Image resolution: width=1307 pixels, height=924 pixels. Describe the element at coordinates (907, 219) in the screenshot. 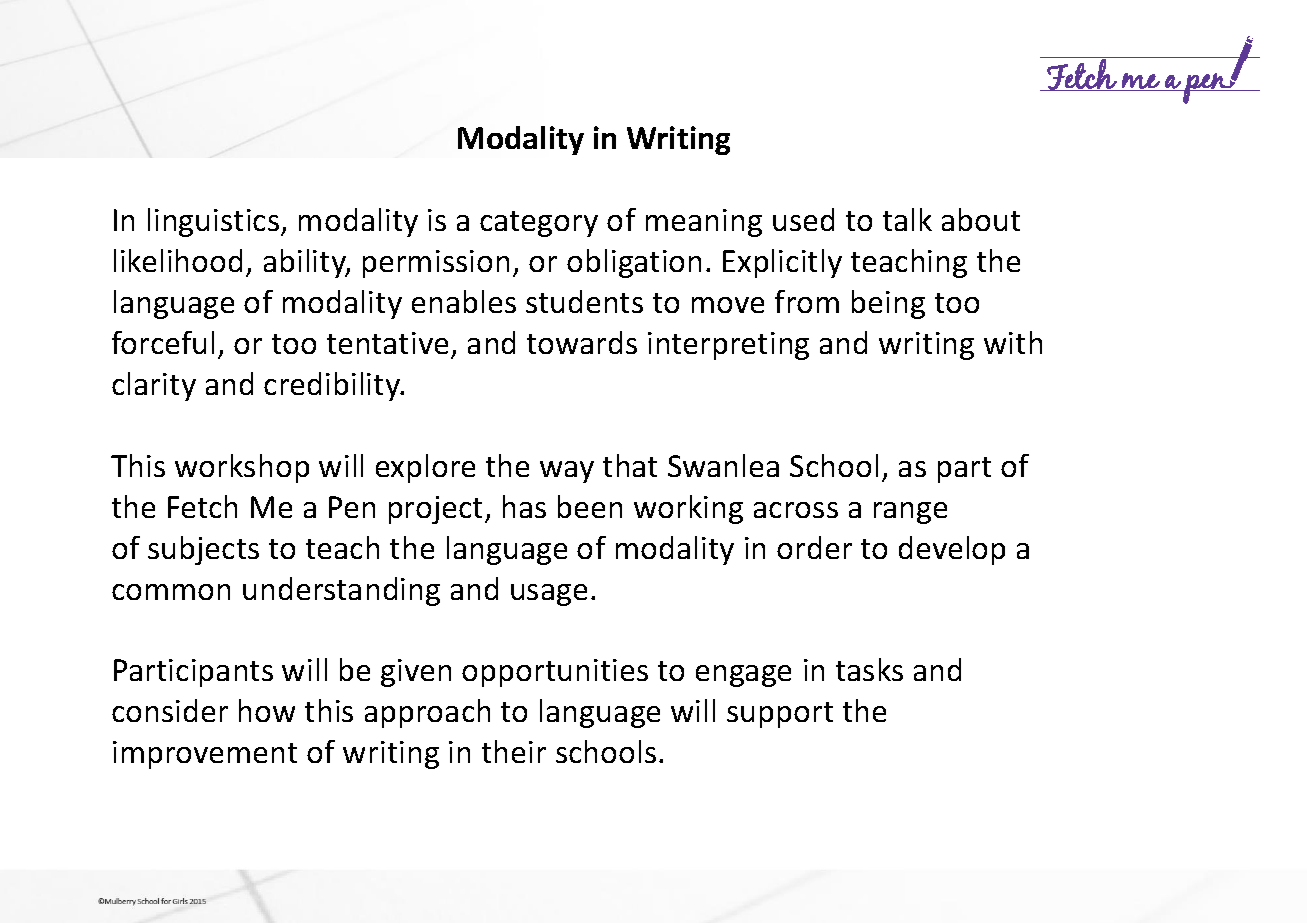

I see `talk` at that location.
